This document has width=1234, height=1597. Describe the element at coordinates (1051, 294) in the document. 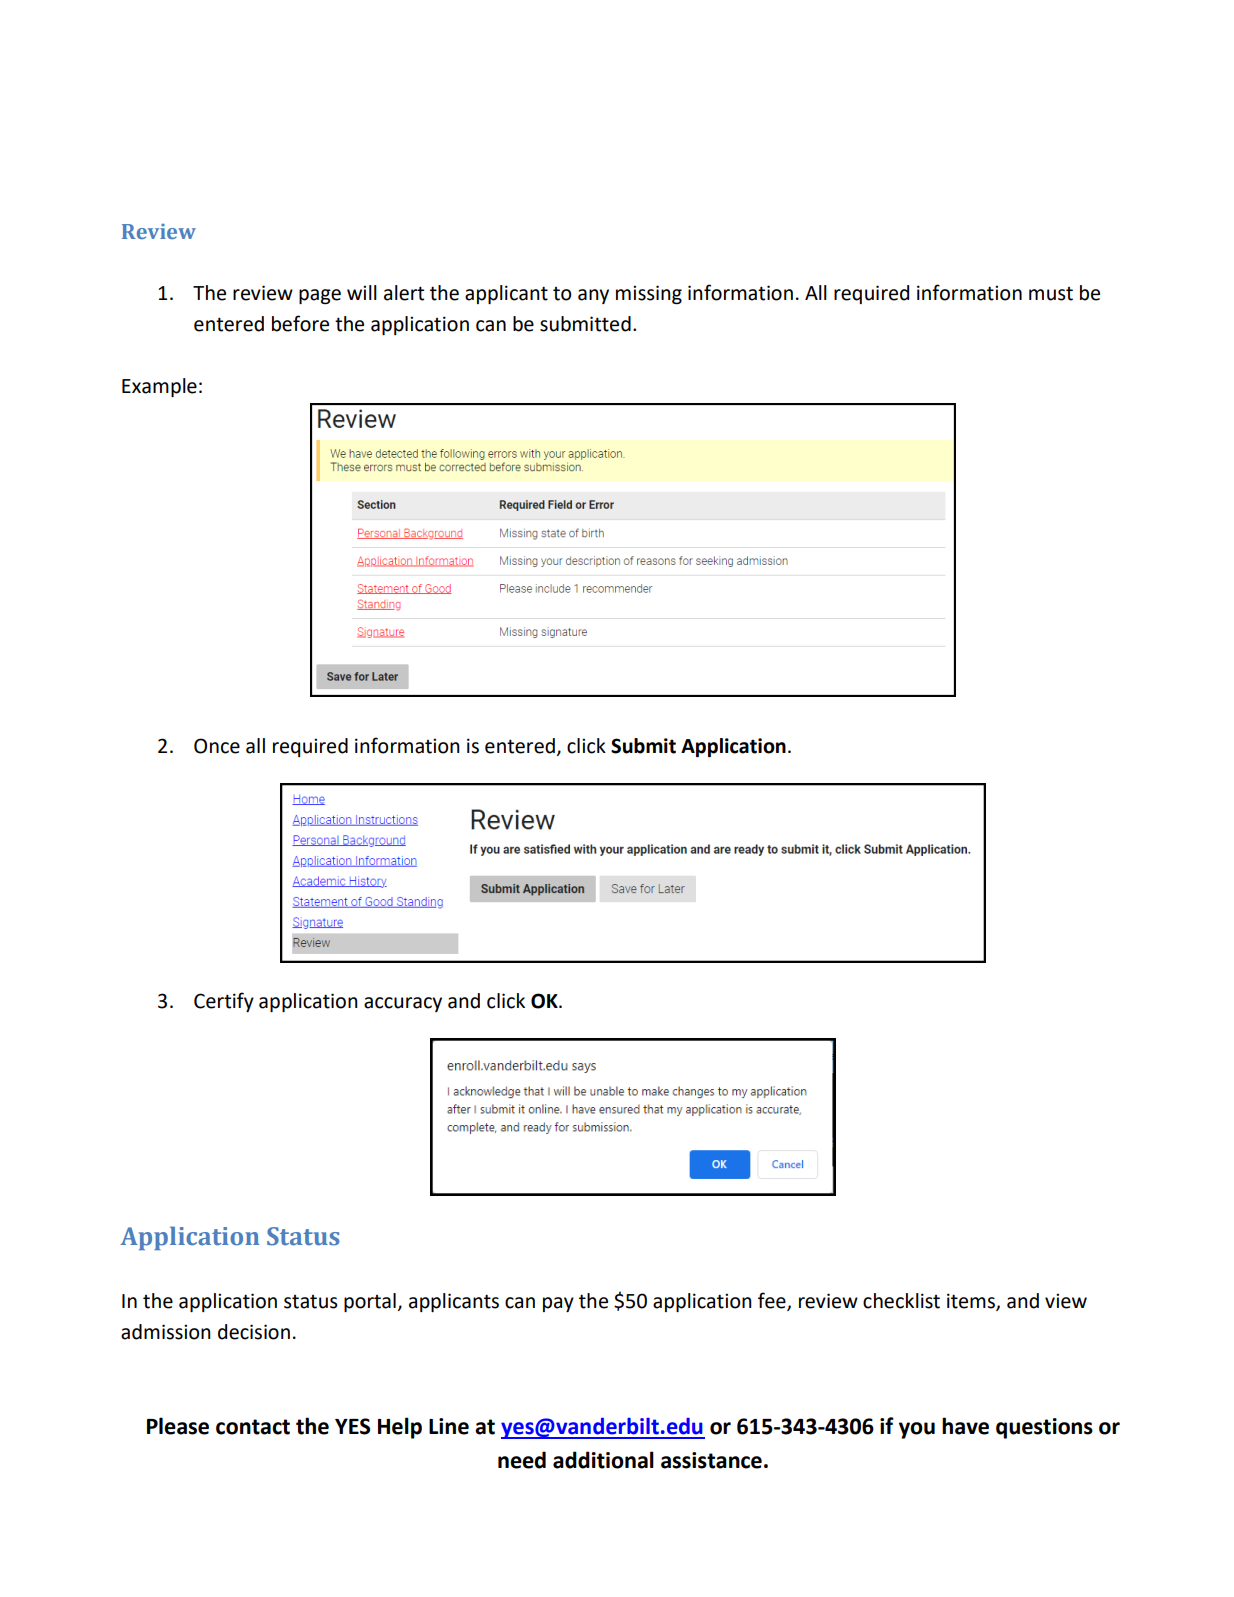

I see `must` at that location.
